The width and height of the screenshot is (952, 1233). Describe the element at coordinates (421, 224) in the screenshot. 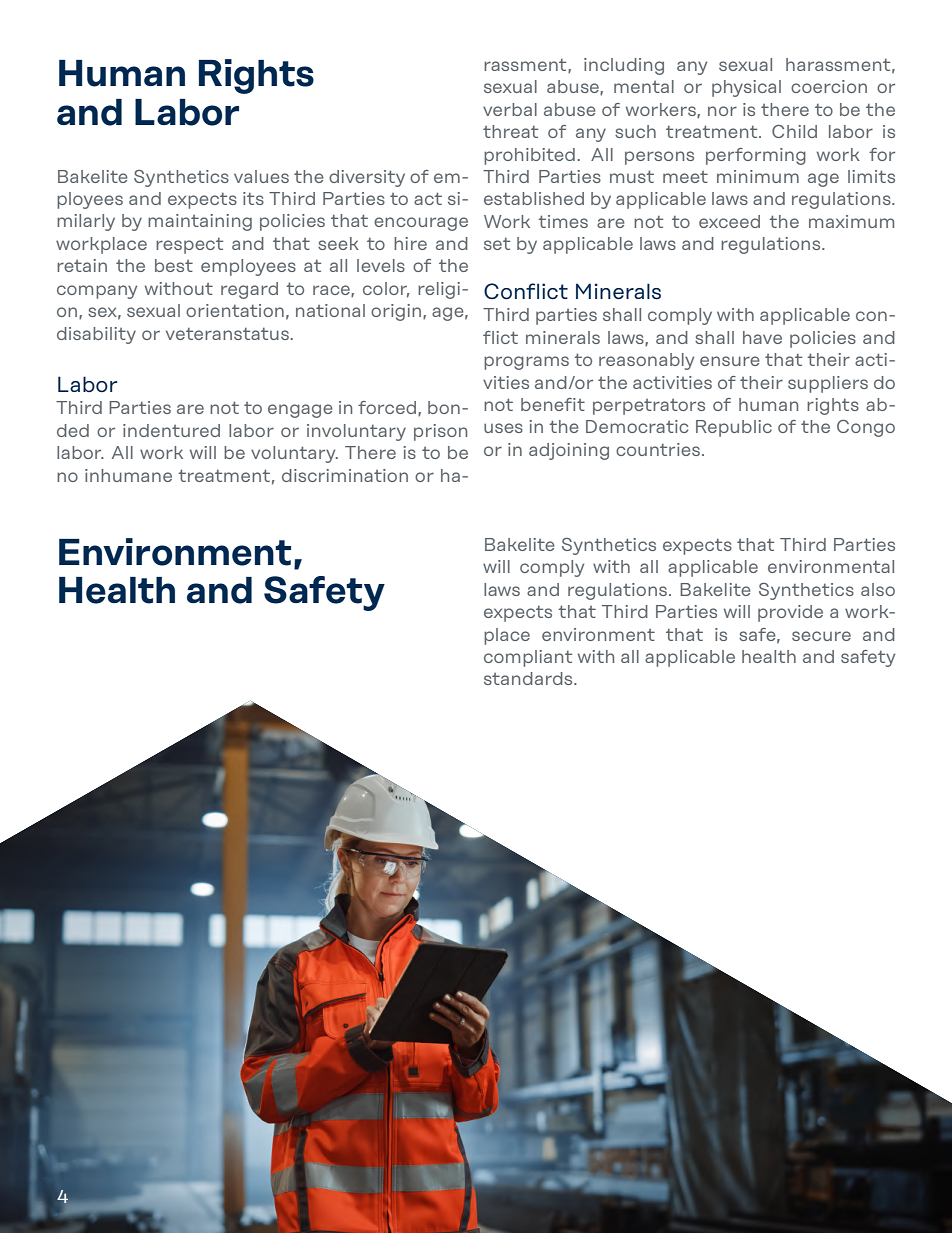

I see `encourage` at that location.
